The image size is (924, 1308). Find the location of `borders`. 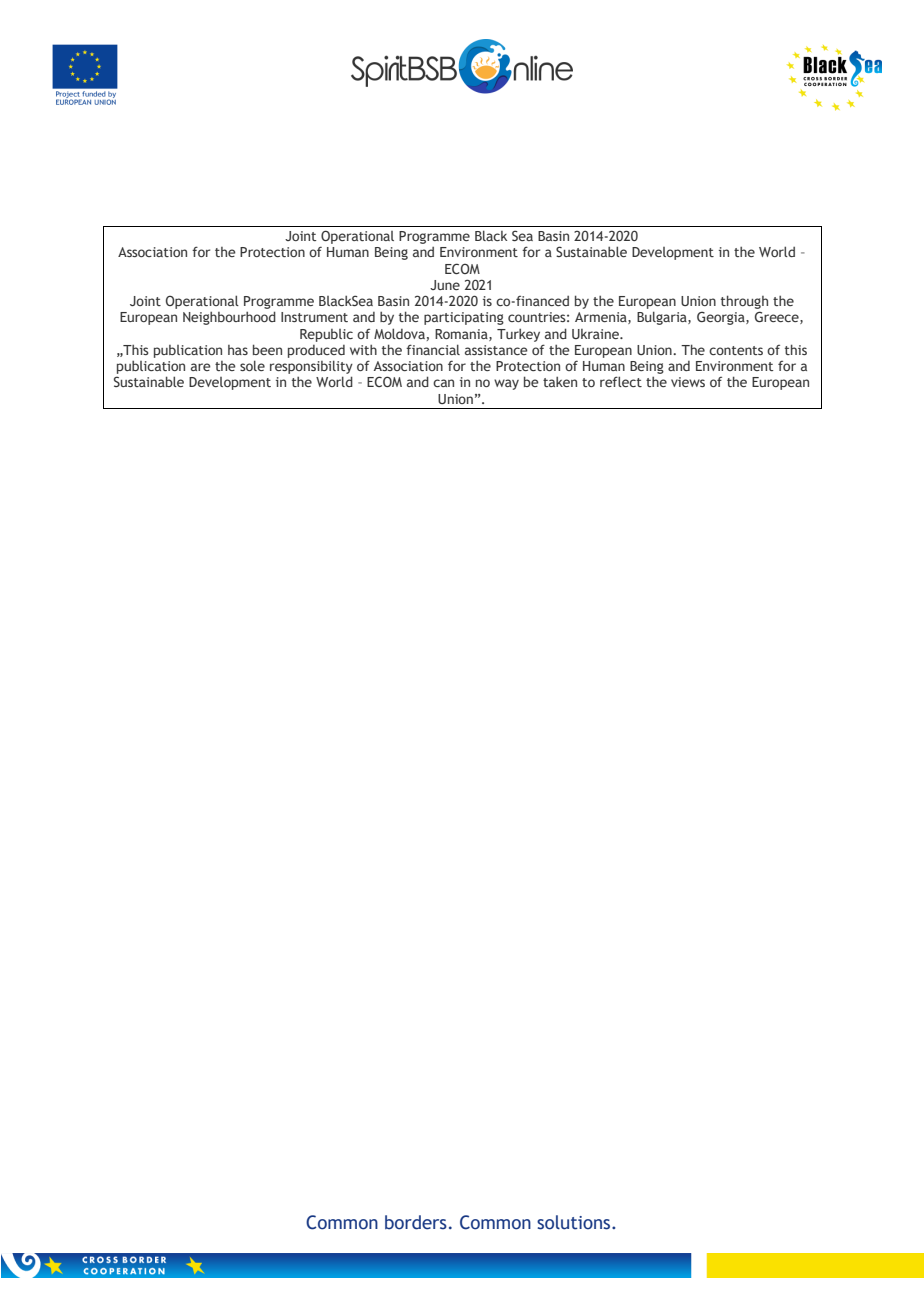

borders is located at coordinates (416, 1222).
